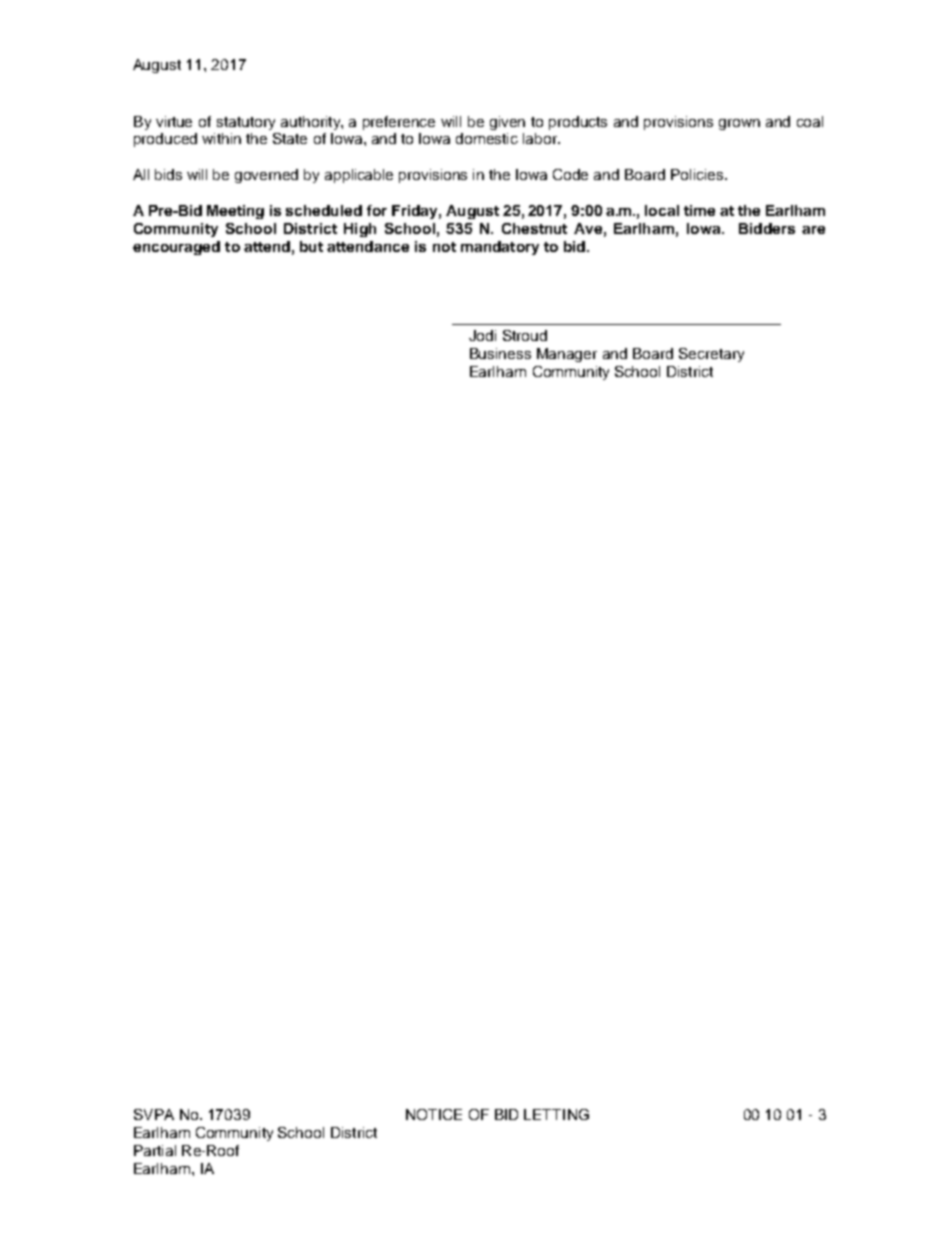 The width and height of the document is (952, 1233). I want to click on Jodi, so click(482, 335).
